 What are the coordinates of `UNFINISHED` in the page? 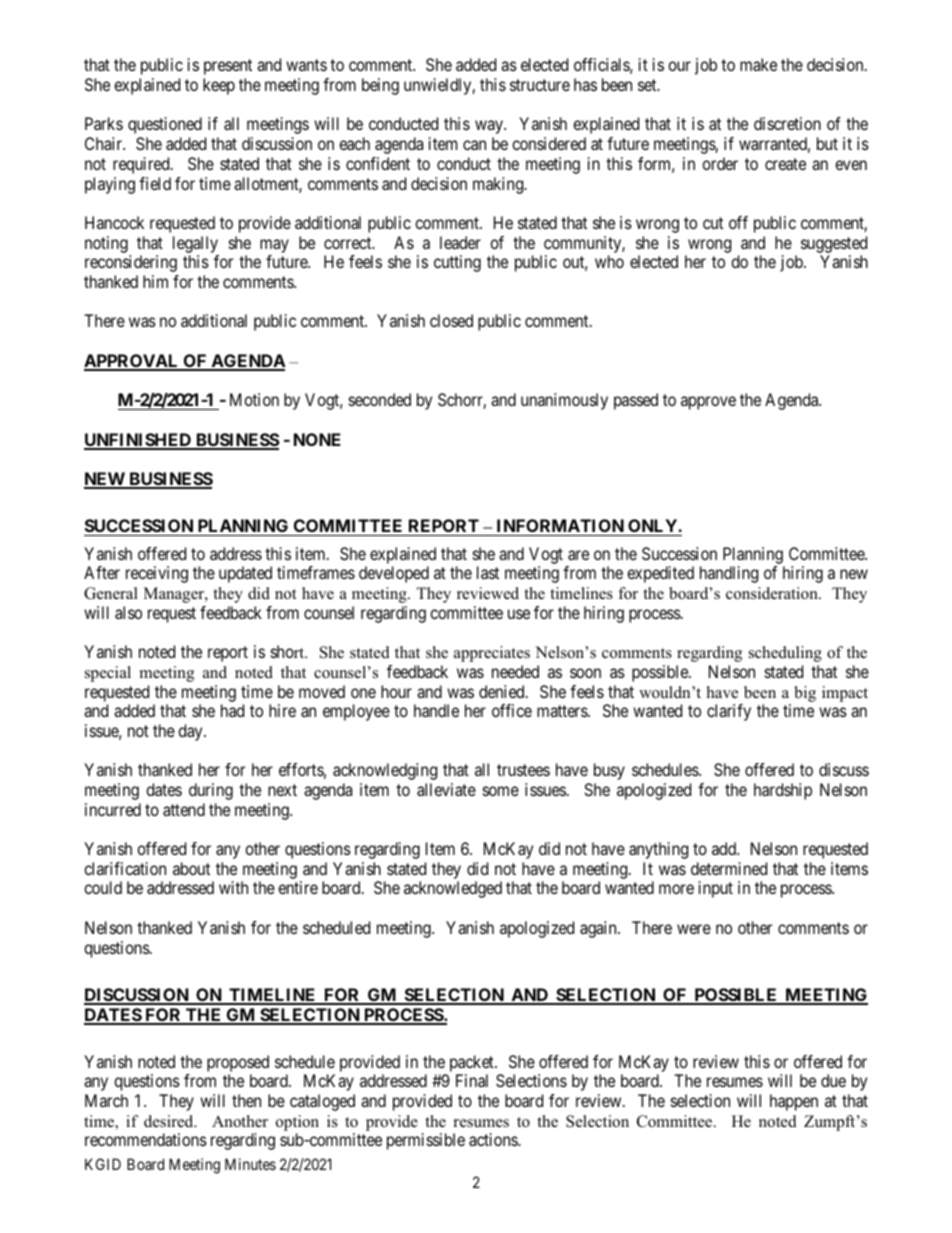 It's located at (138, 441).
